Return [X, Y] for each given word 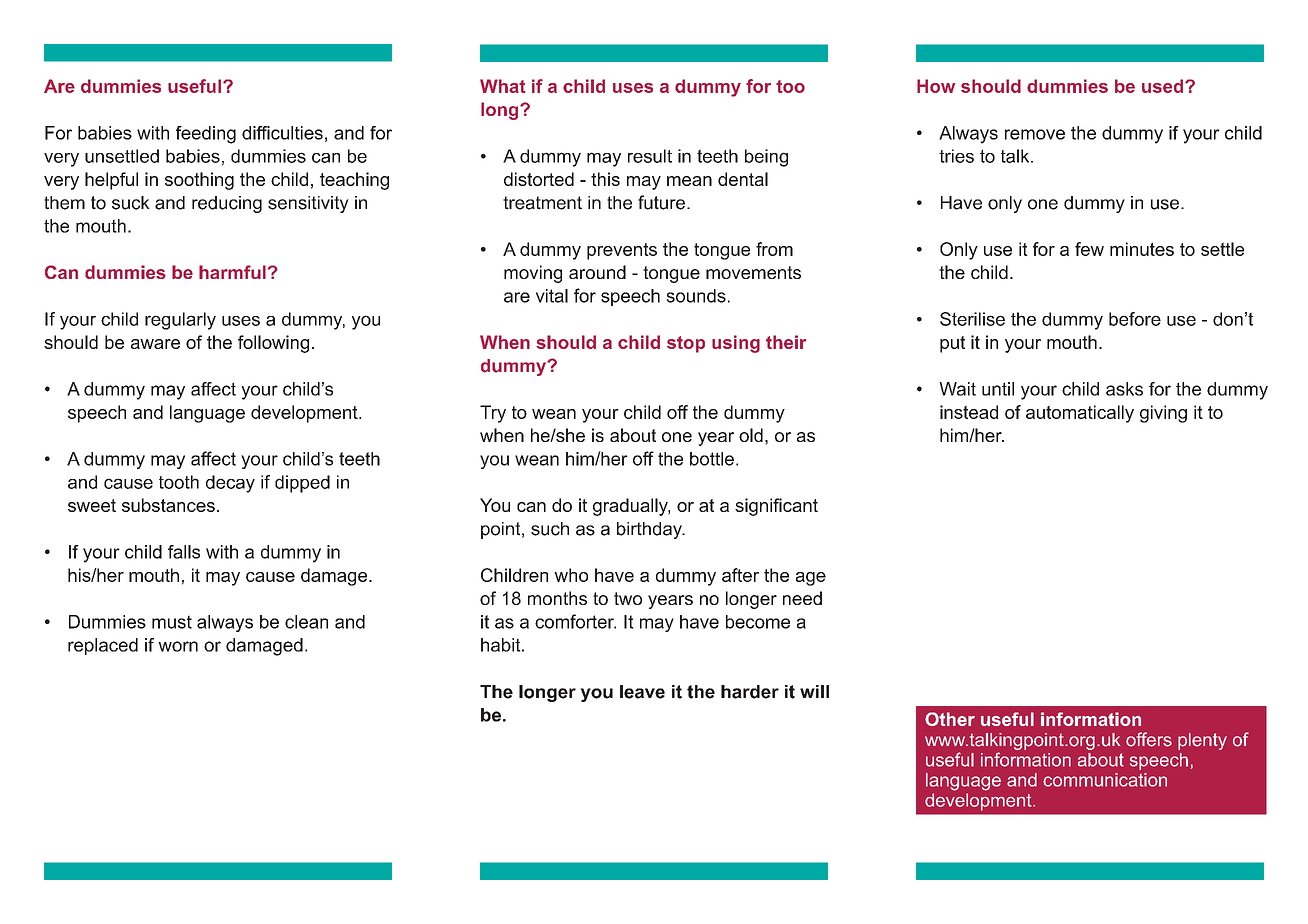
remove [1035, 134]
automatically [1080, 414]
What [503, 86]
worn [178, 646]
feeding [206, 135]
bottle [712, 459]
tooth [179, 482]
